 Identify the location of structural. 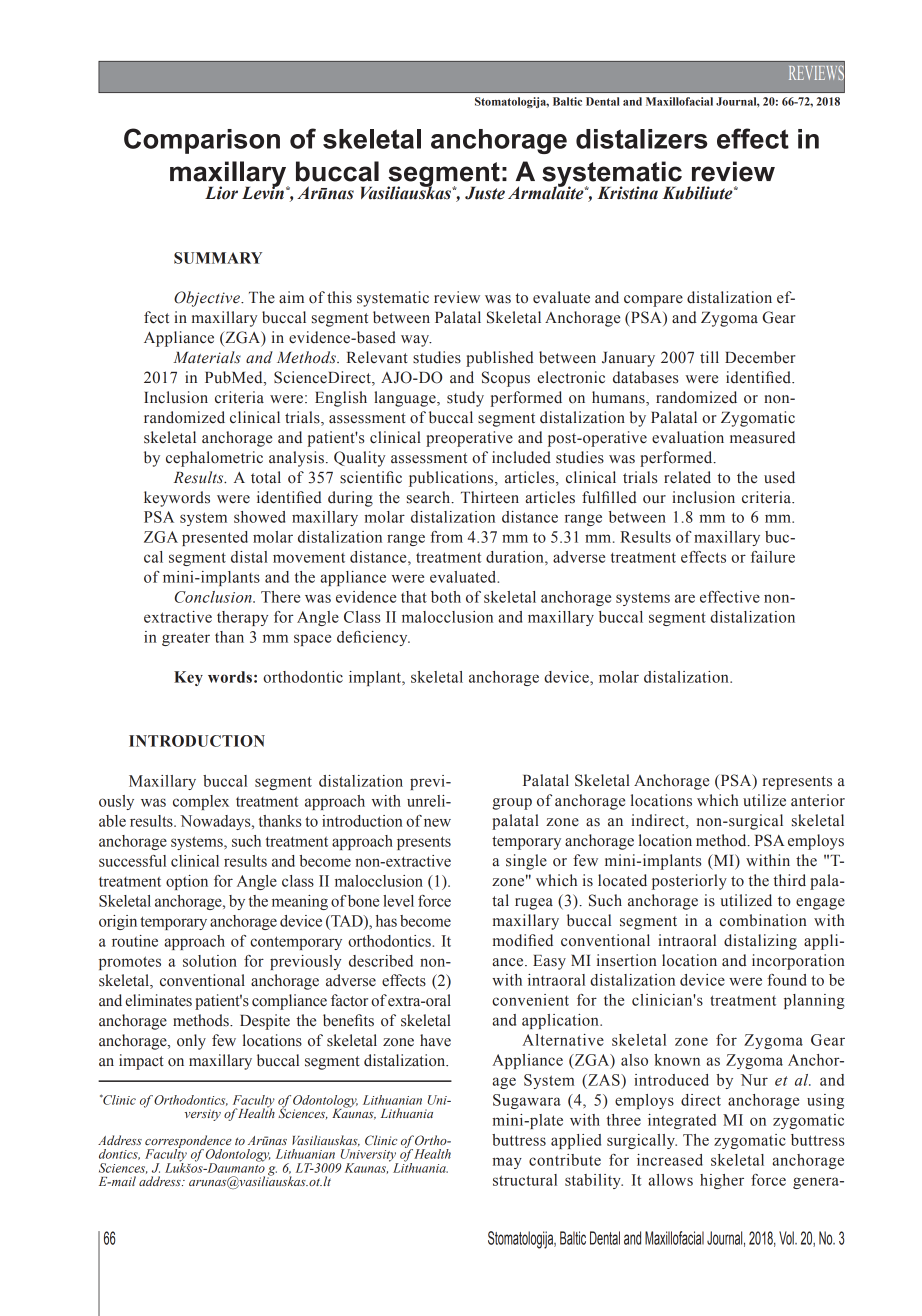
(525, 1180).
